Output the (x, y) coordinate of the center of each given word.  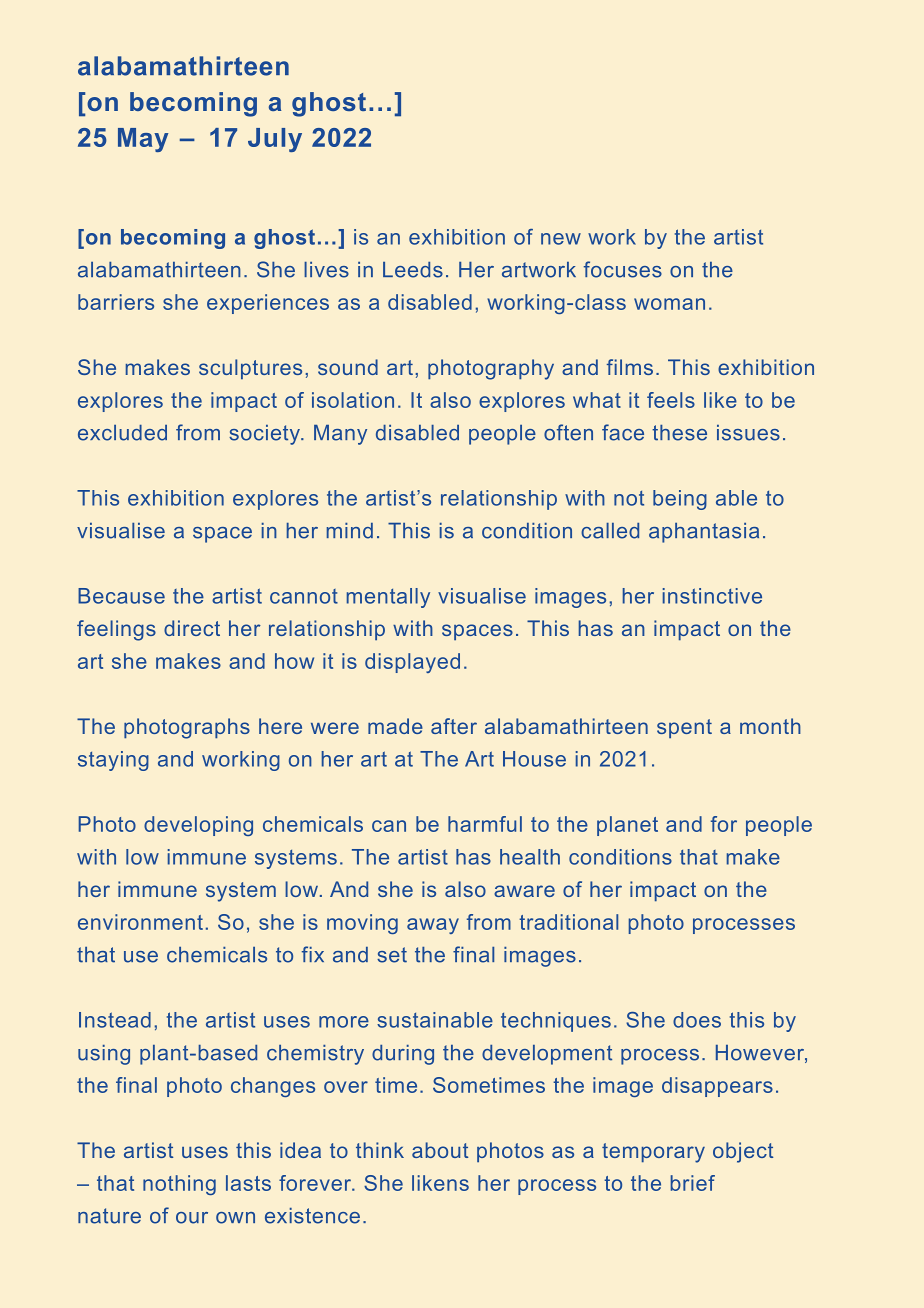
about (440, 1150)
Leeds (413, 270)
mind (350, 531)
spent (684, 729)
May (143, 140)
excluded (122, 433)
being (680, 500)
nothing (179, 1185)
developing (198, 826)
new (561, 239)
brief (692, 1183)
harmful (485, 824)
